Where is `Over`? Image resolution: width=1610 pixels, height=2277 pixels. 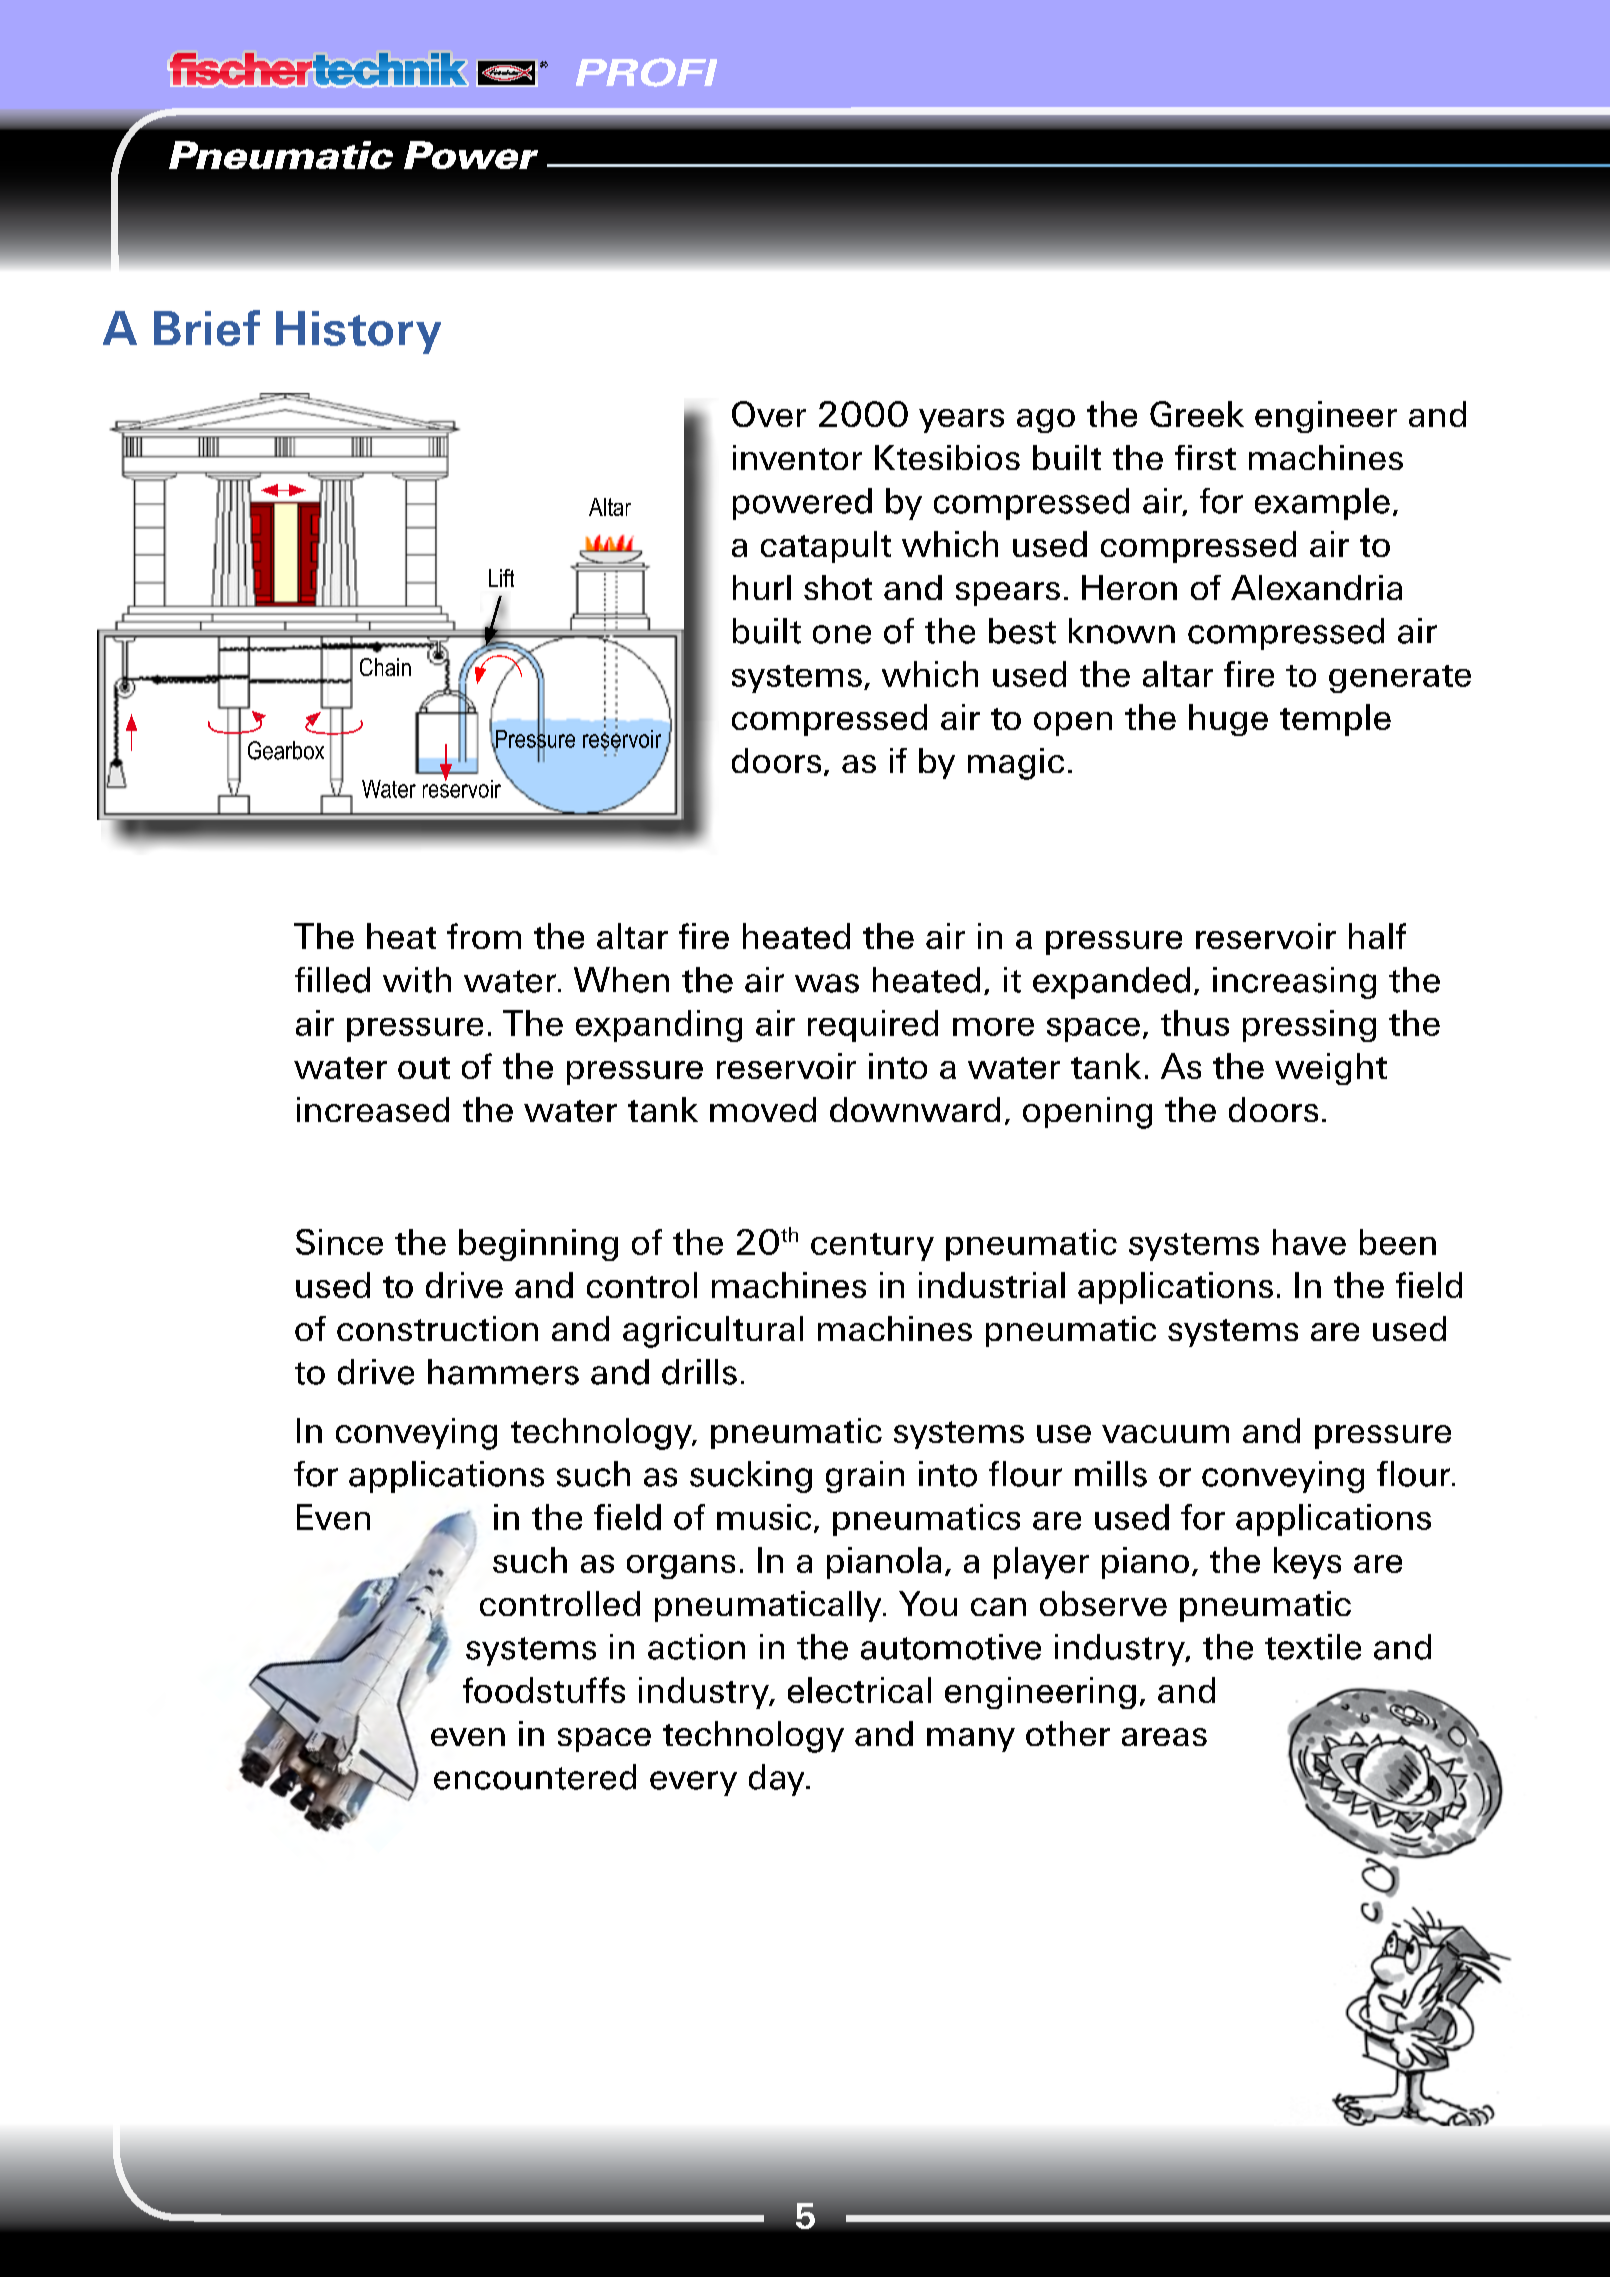 Over is located at coordinates (769, 414).
